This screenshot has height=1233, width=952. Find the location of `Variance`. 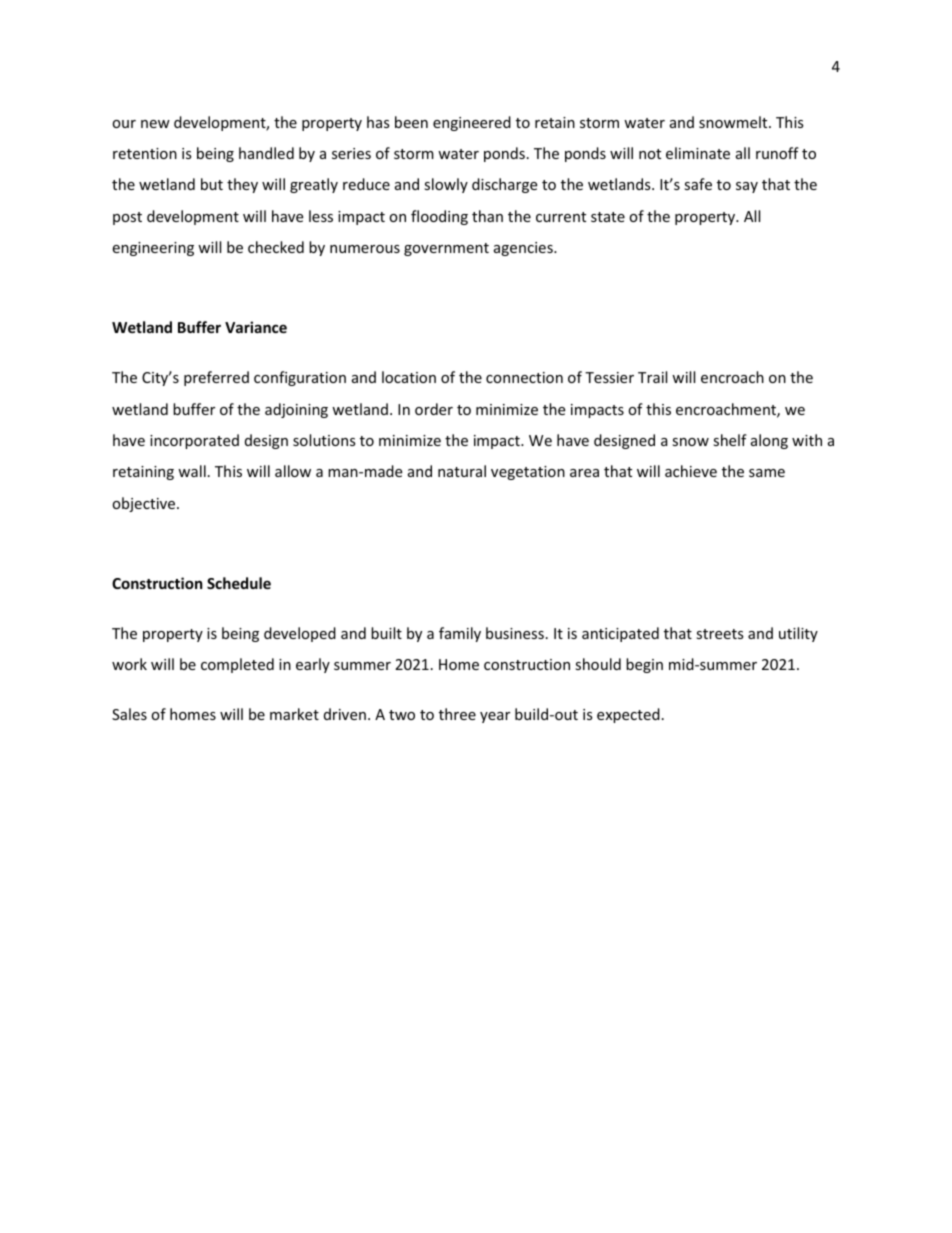

Variance is located at coordinates (256, 327).
